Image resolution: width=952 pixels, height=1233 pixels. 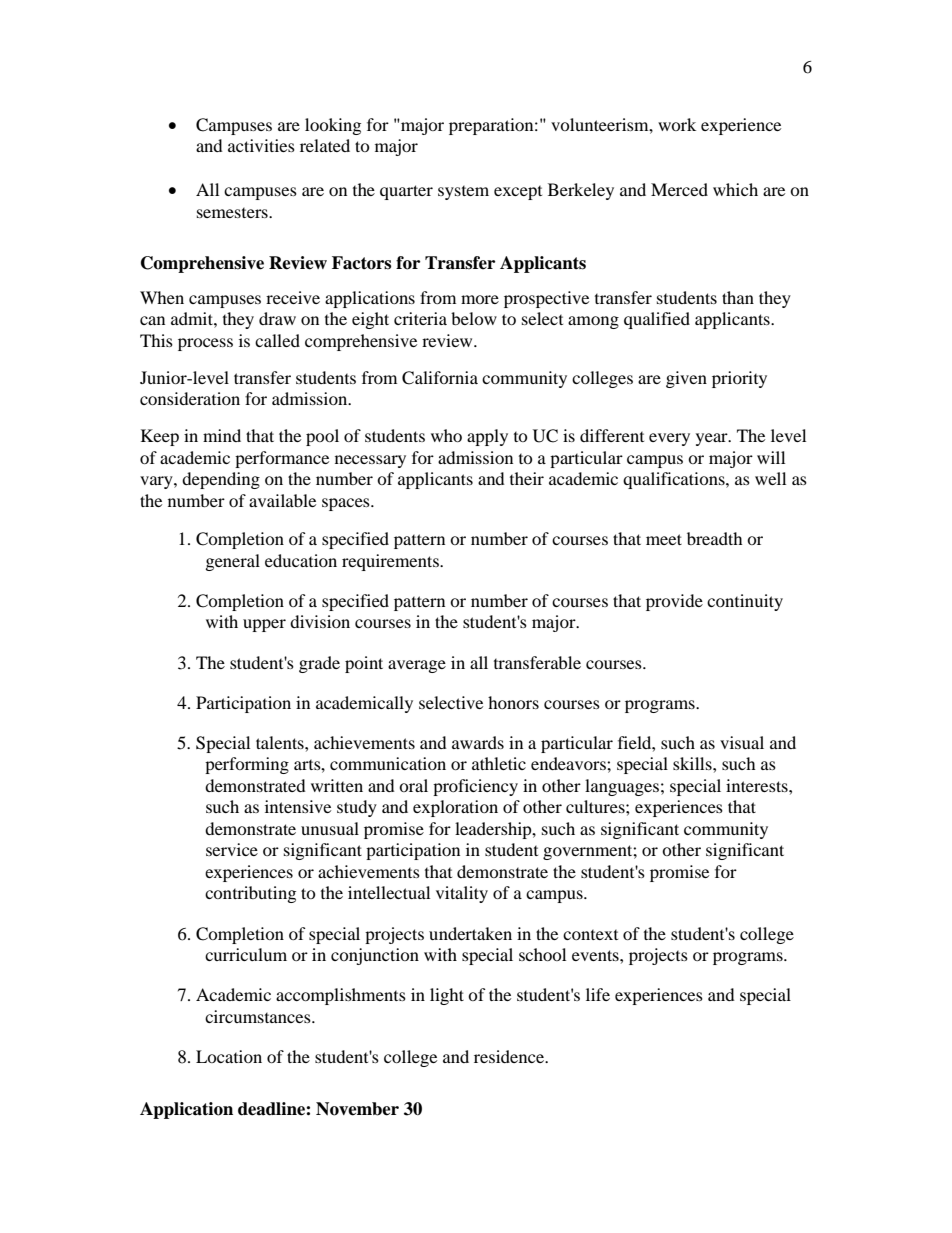 What do you see at coordinates (446, 435) in the image?
I see `who` at bounding box center [446, 435].
